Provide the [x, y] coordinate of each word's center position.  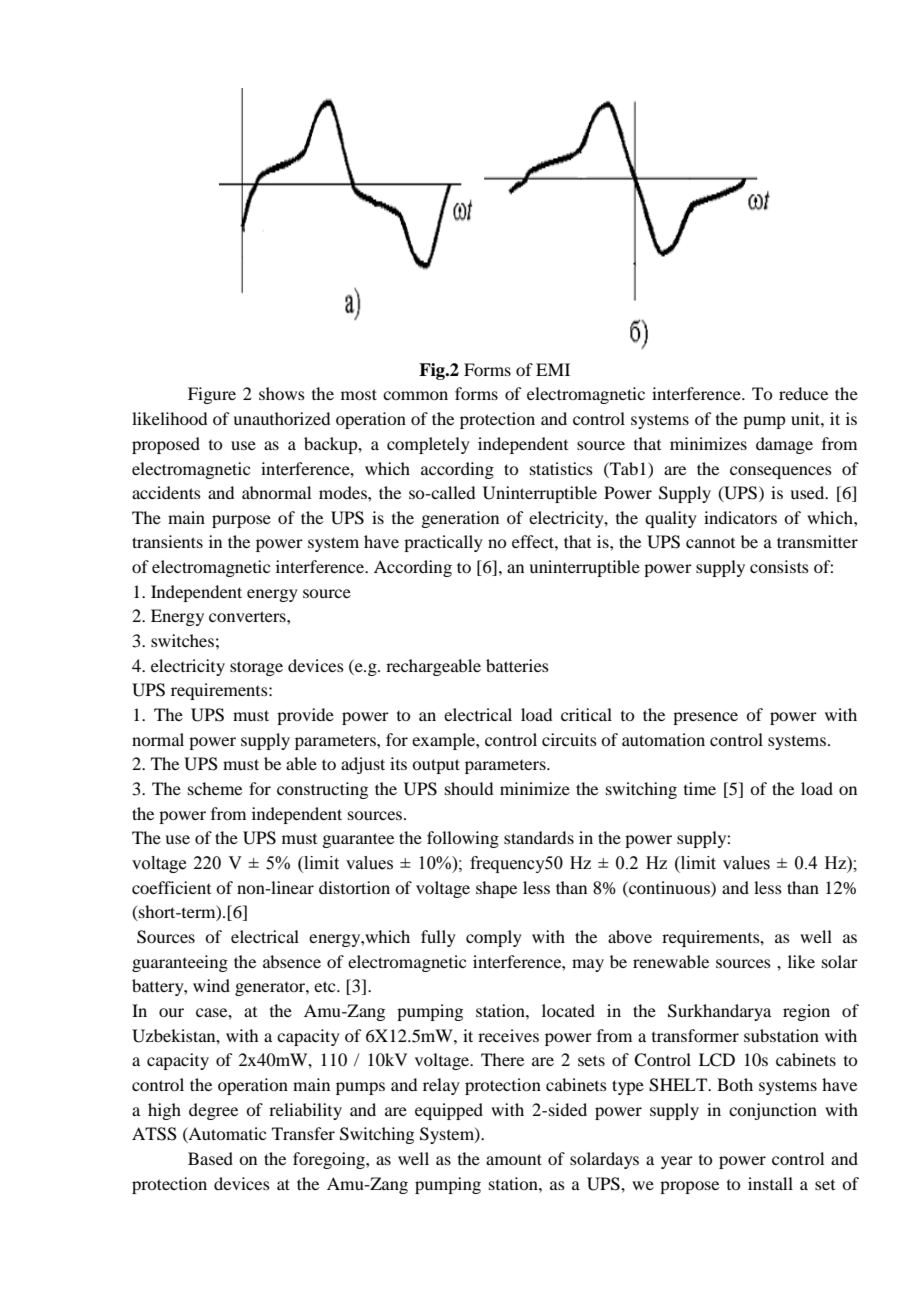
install [770, 1183]
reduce [803, 393]
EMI [553, 369]
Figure [212, 395]
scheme [215, 788]
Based [210, 1158]
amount [514, 1159]
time [700, 788]
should [469, 788]
